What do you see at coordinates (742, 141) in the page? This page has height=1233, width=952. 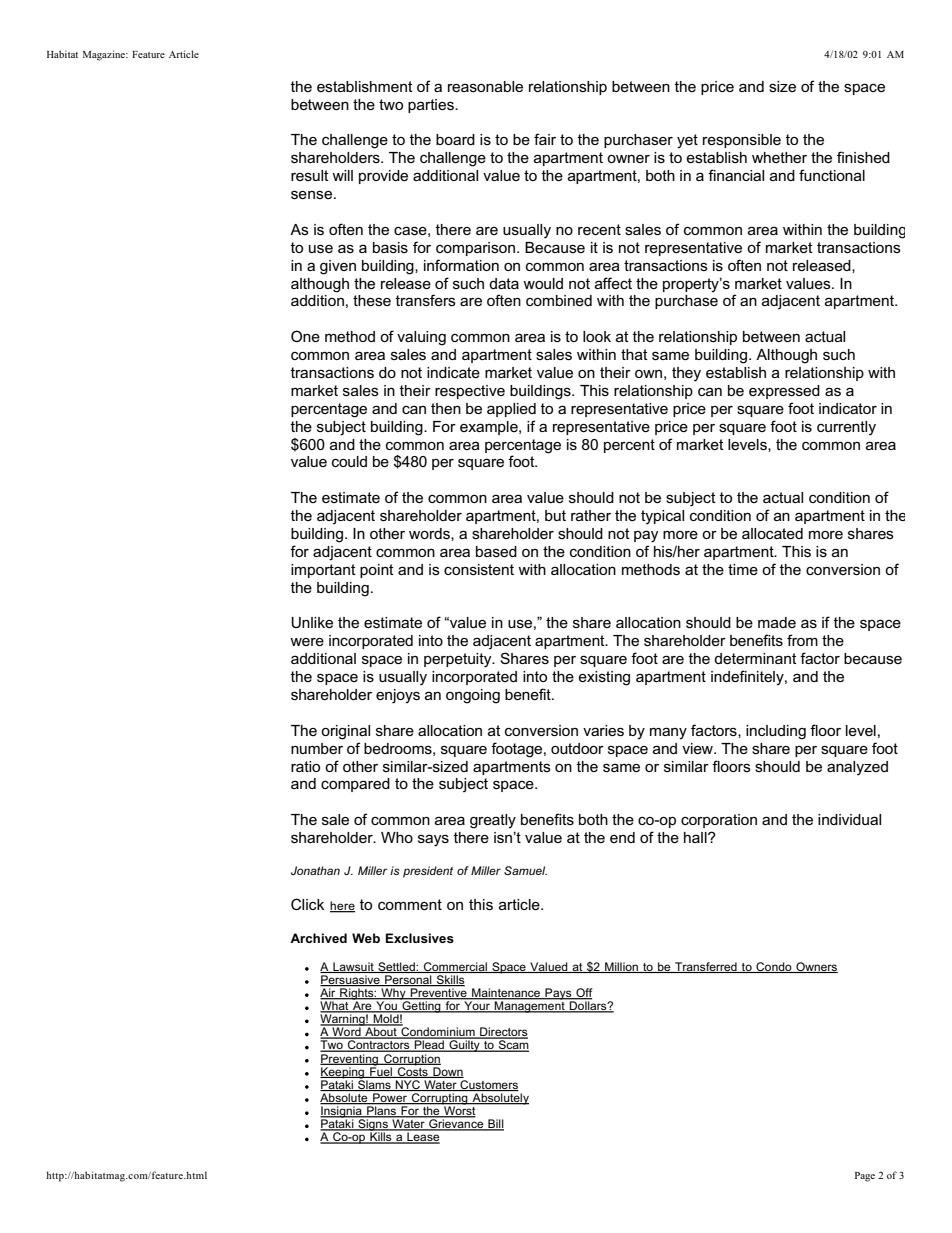 I see `responsible` at bounding box center [742, 141].
